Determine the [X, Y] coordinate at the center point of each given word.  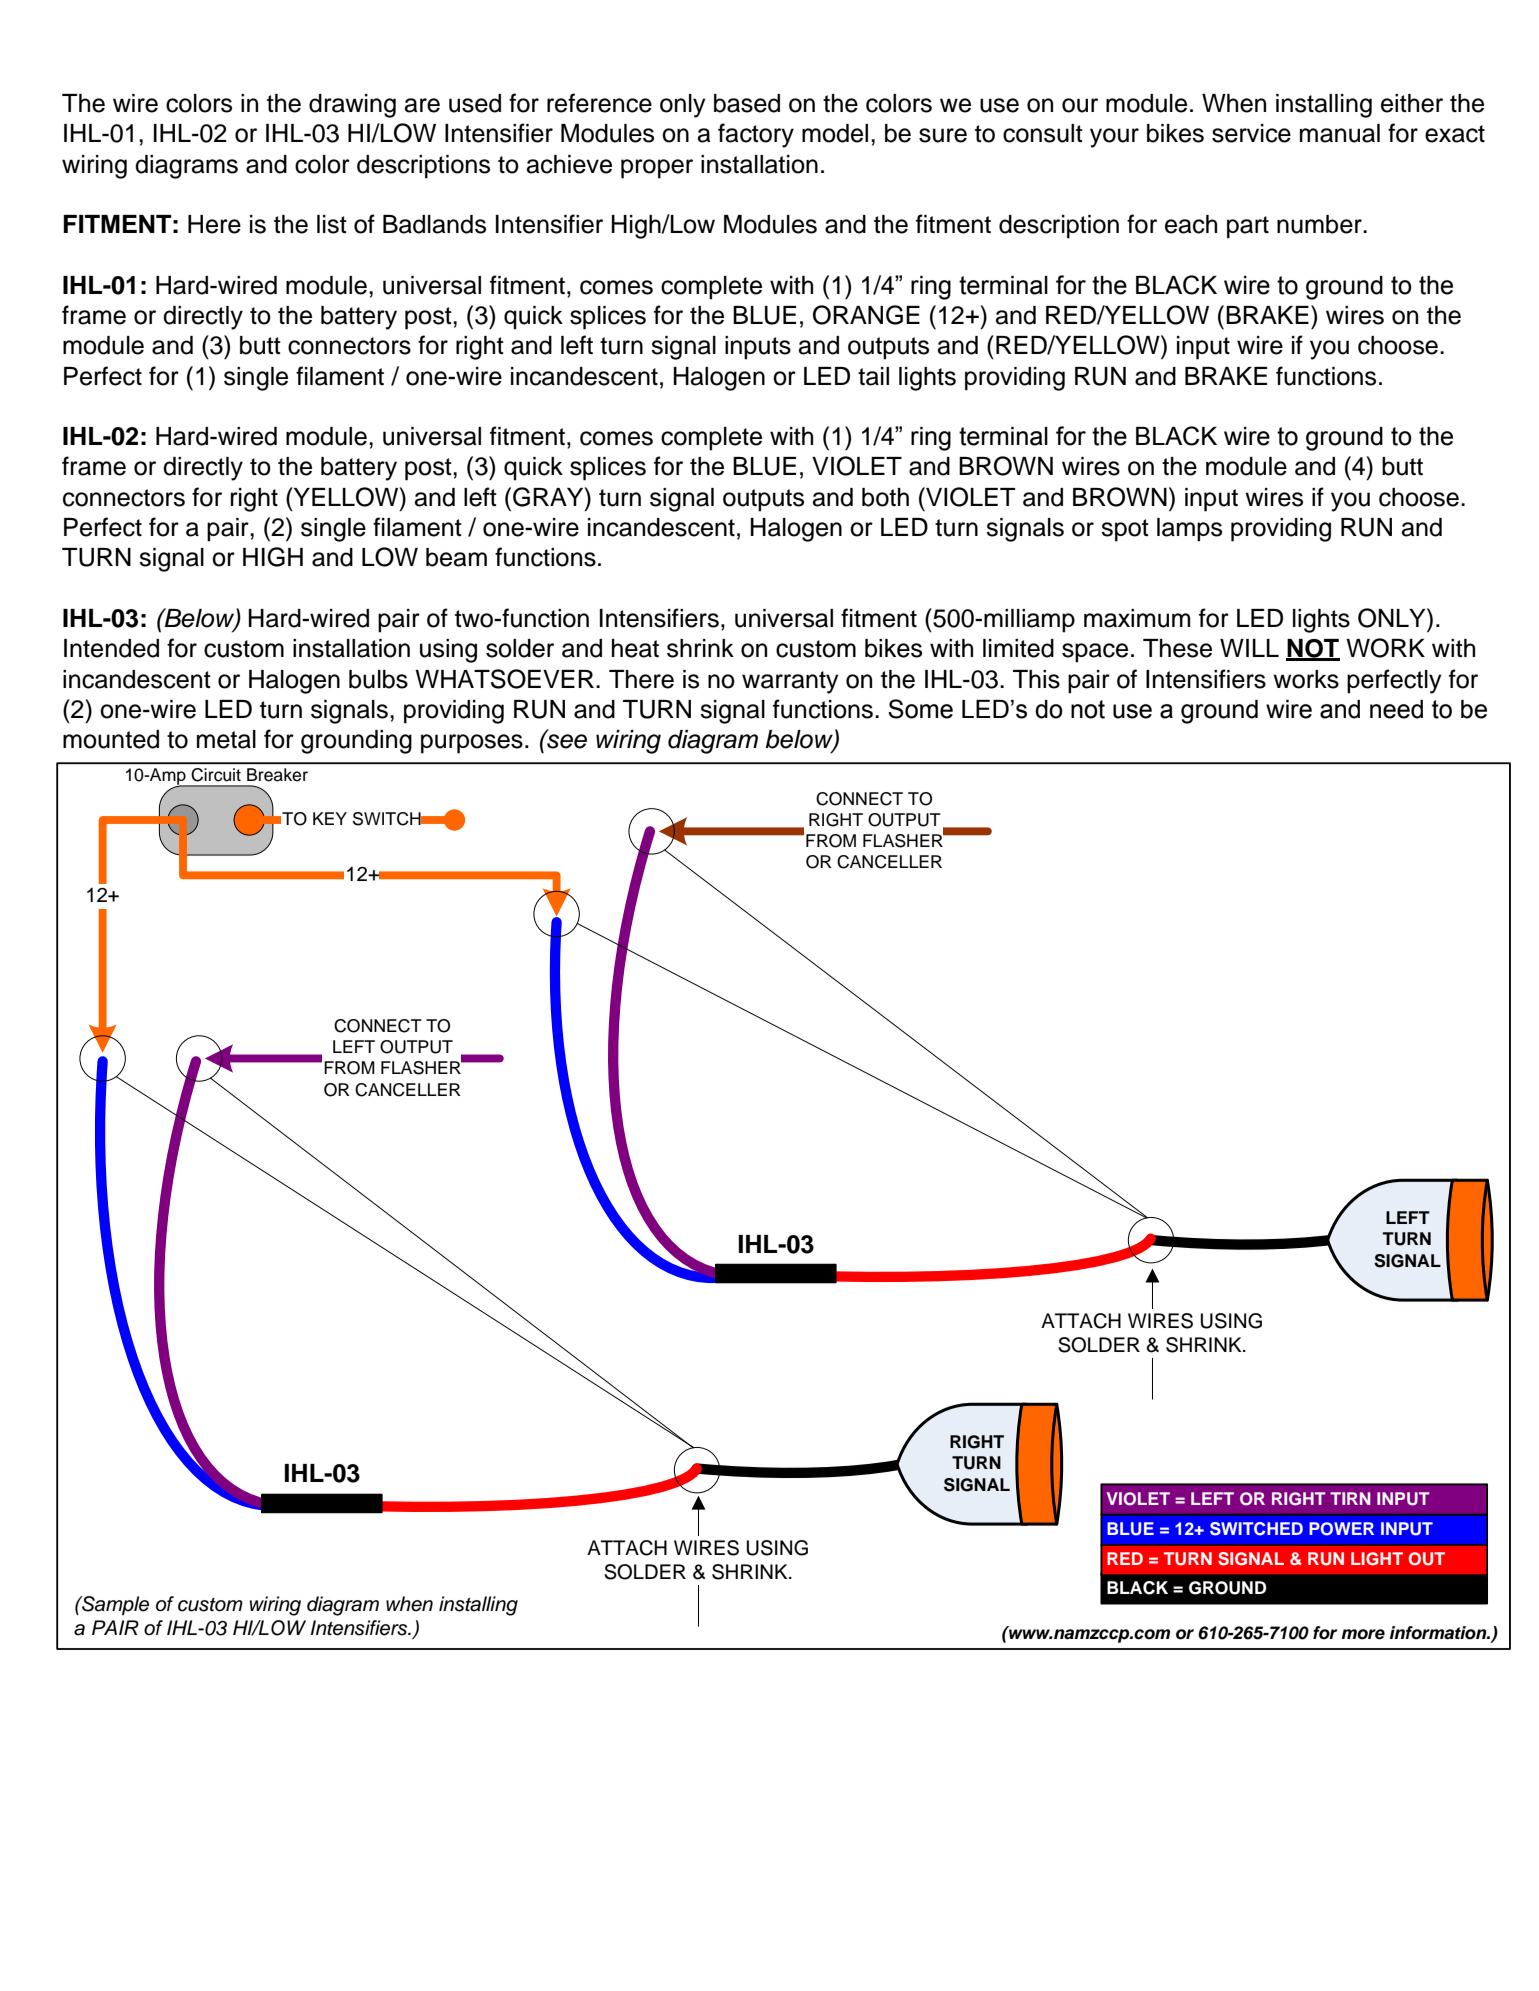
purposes [472, 744]
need [1396, 709]
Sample [114, 1605]
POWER [1341, 1529]
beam [456, 557]
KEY [330, 818]
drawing [352, 106]
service [1251, 133]
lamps [1189, 530]
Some [920, 709]
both [885, 497]
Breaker [277, 775]
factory [756, 135]
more [1363, 1634]
